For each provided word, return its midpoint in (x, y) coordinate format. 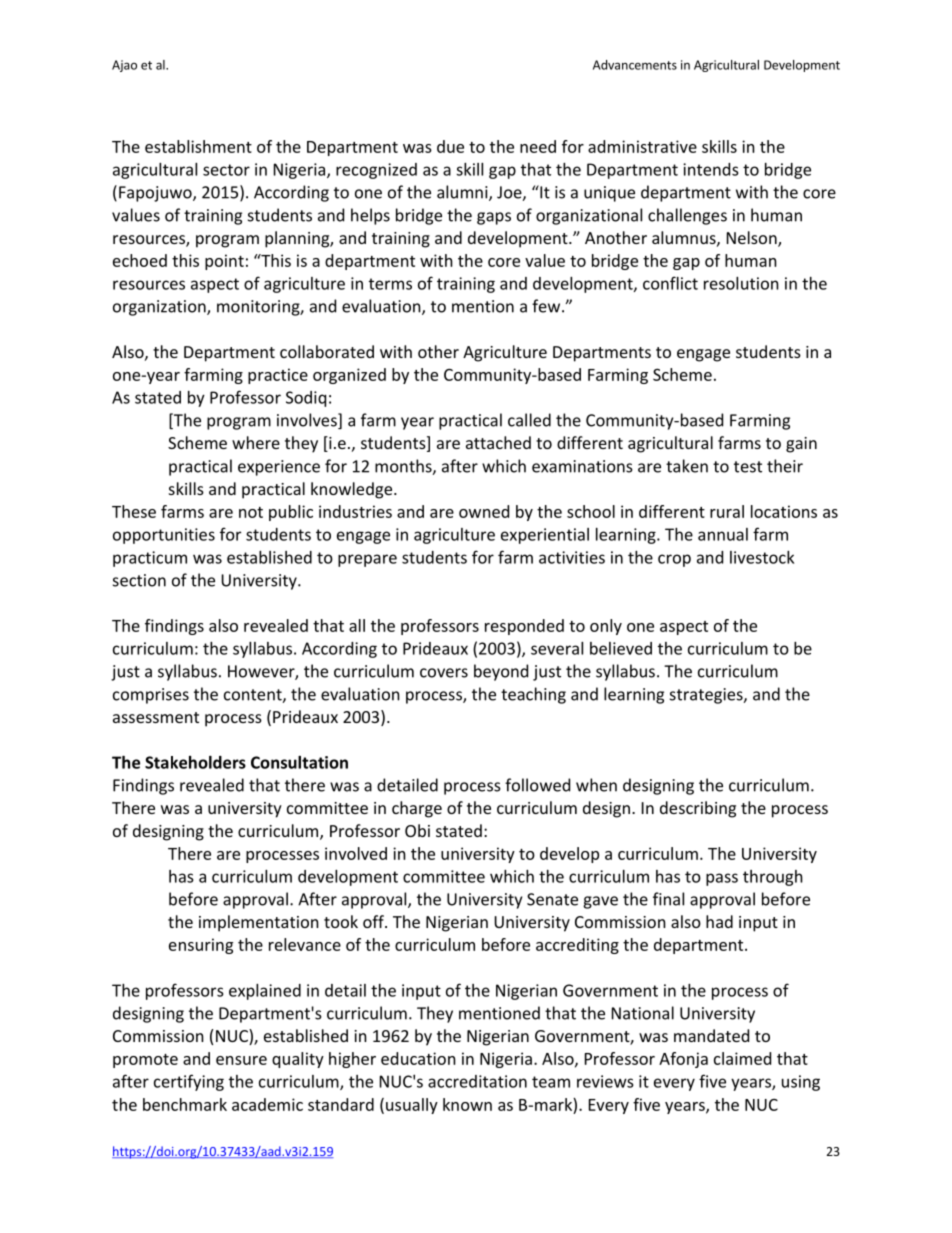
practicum (150, 559)
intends (711, 169)
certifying (189, 1082)
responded (524, 627)
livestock (762, 557)
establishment (198, 146)
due (450, 146)
